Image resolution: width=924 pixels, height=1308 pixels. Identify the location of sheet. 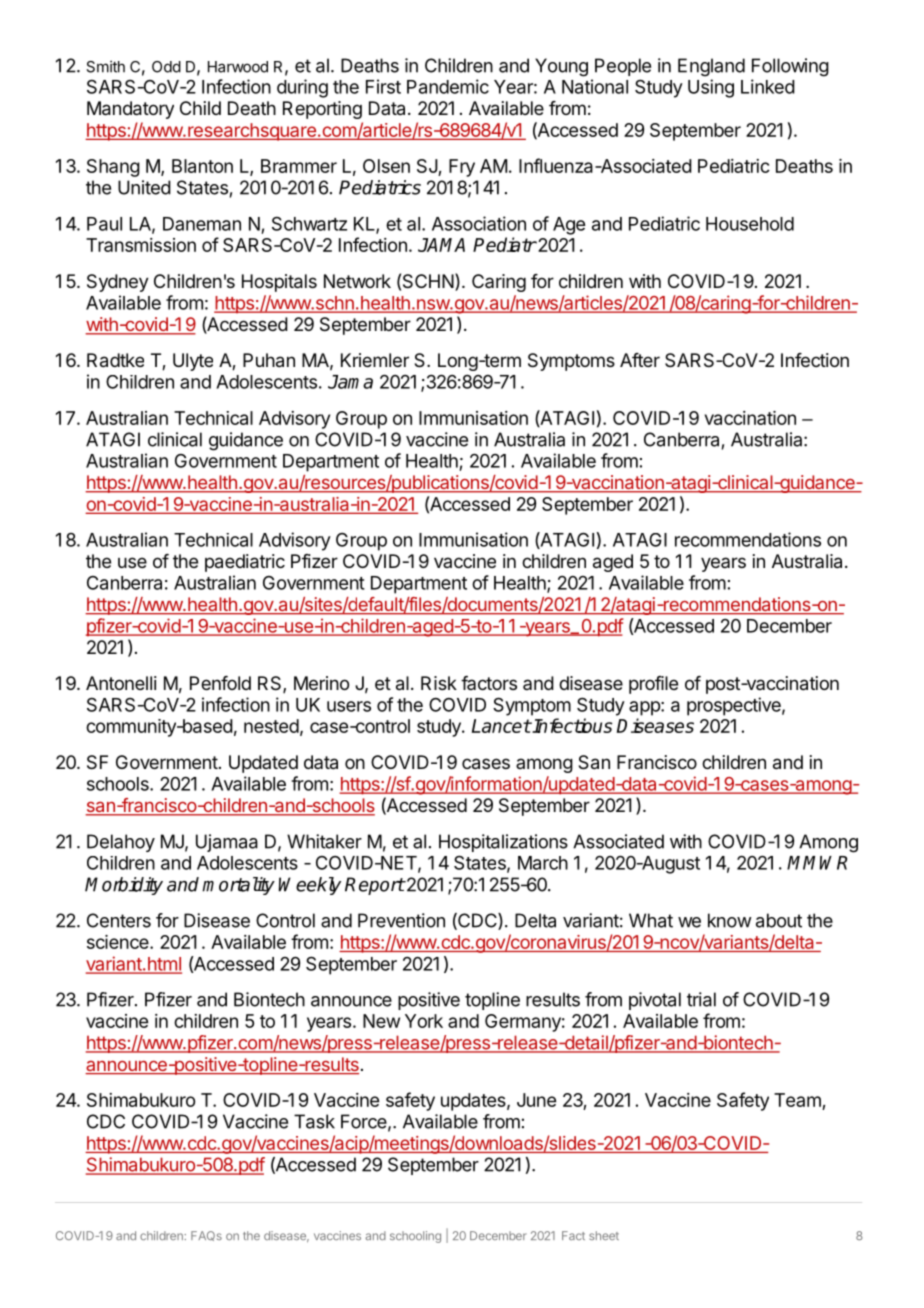
(604, 1235).
